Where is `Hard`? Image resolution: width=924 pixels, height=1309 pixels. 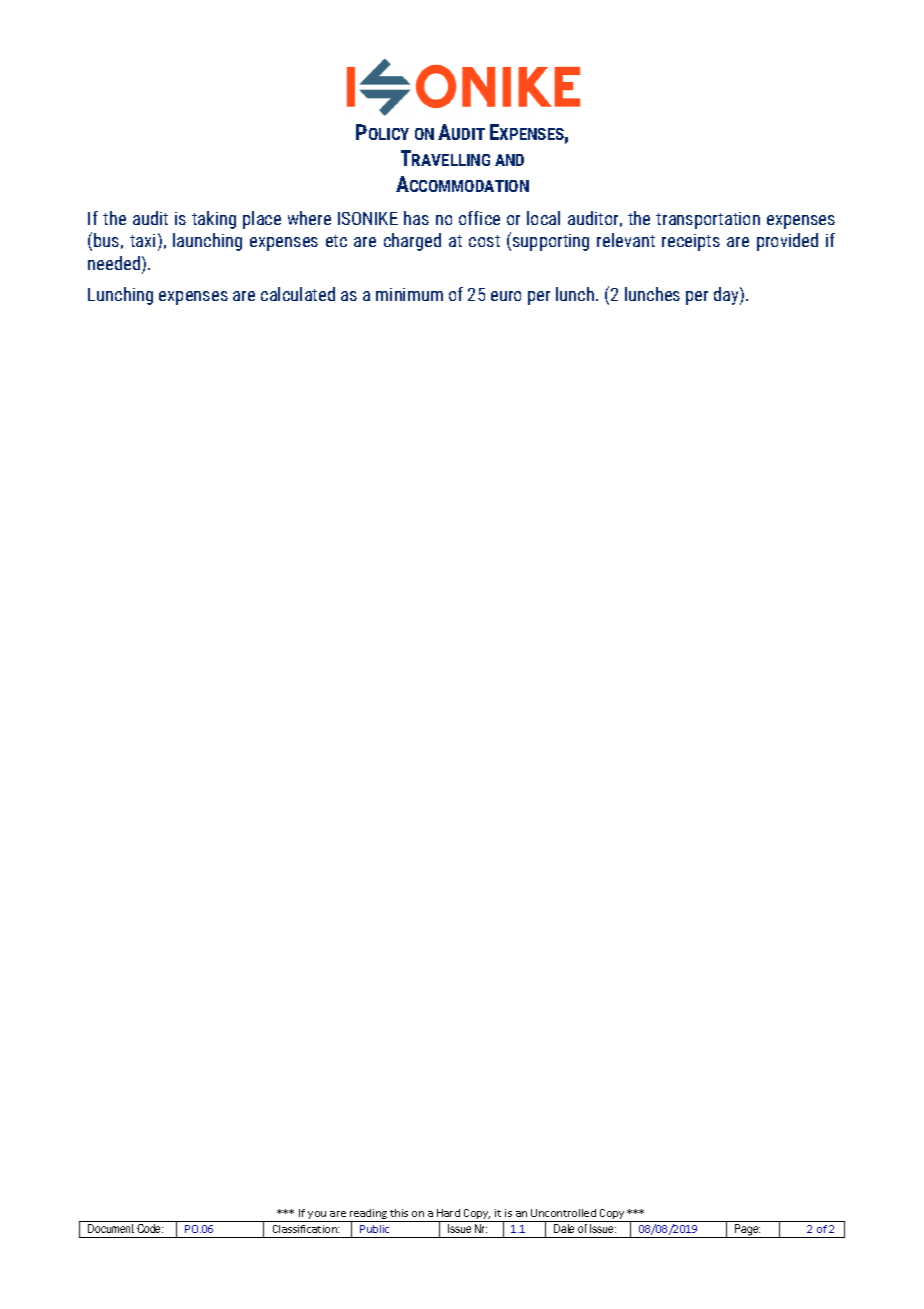
Hard is located at coordinates (448, 1213).
